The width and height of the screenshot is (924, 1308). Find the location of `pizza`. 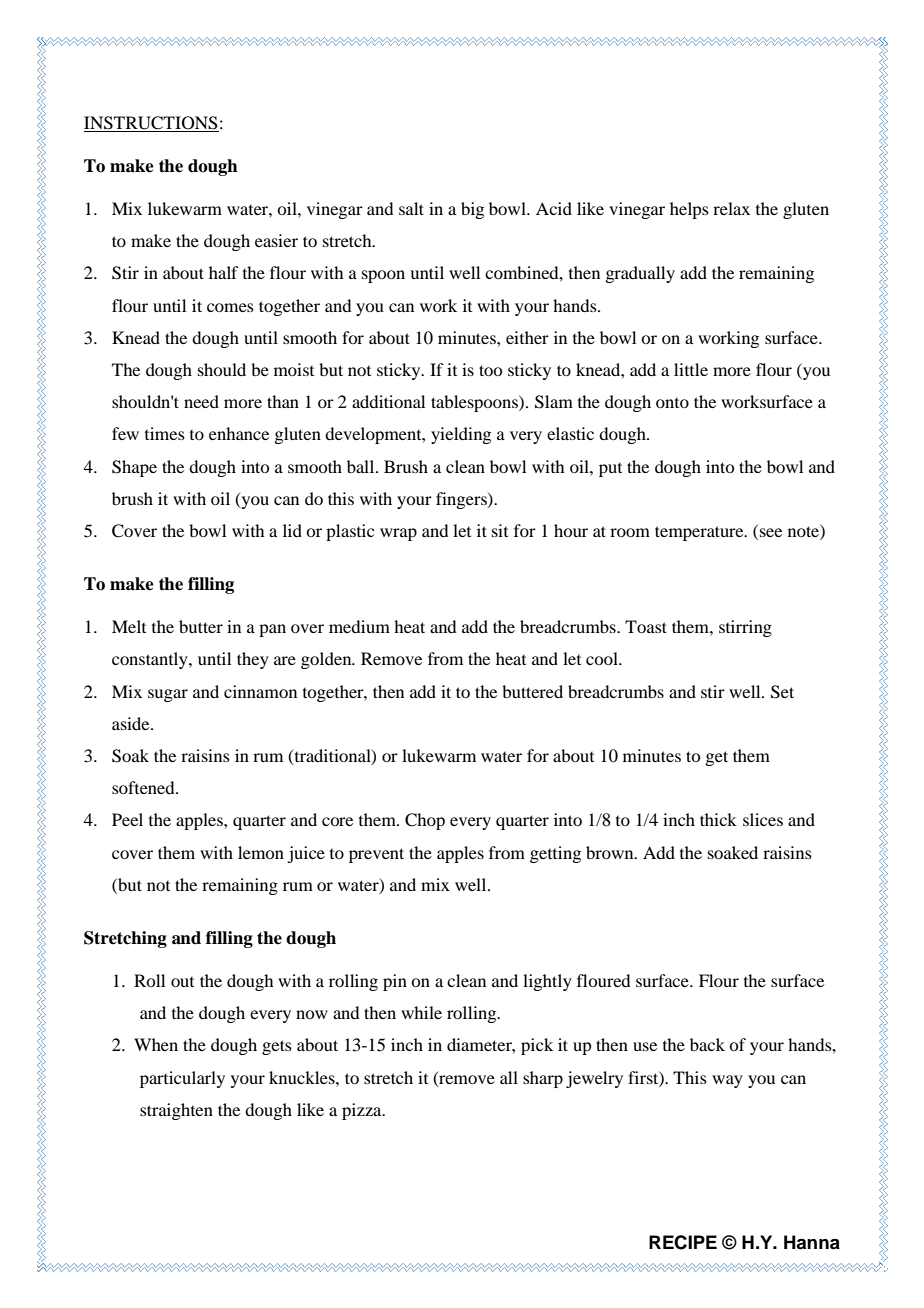

pizza is located at coordinates (363, 1111).
